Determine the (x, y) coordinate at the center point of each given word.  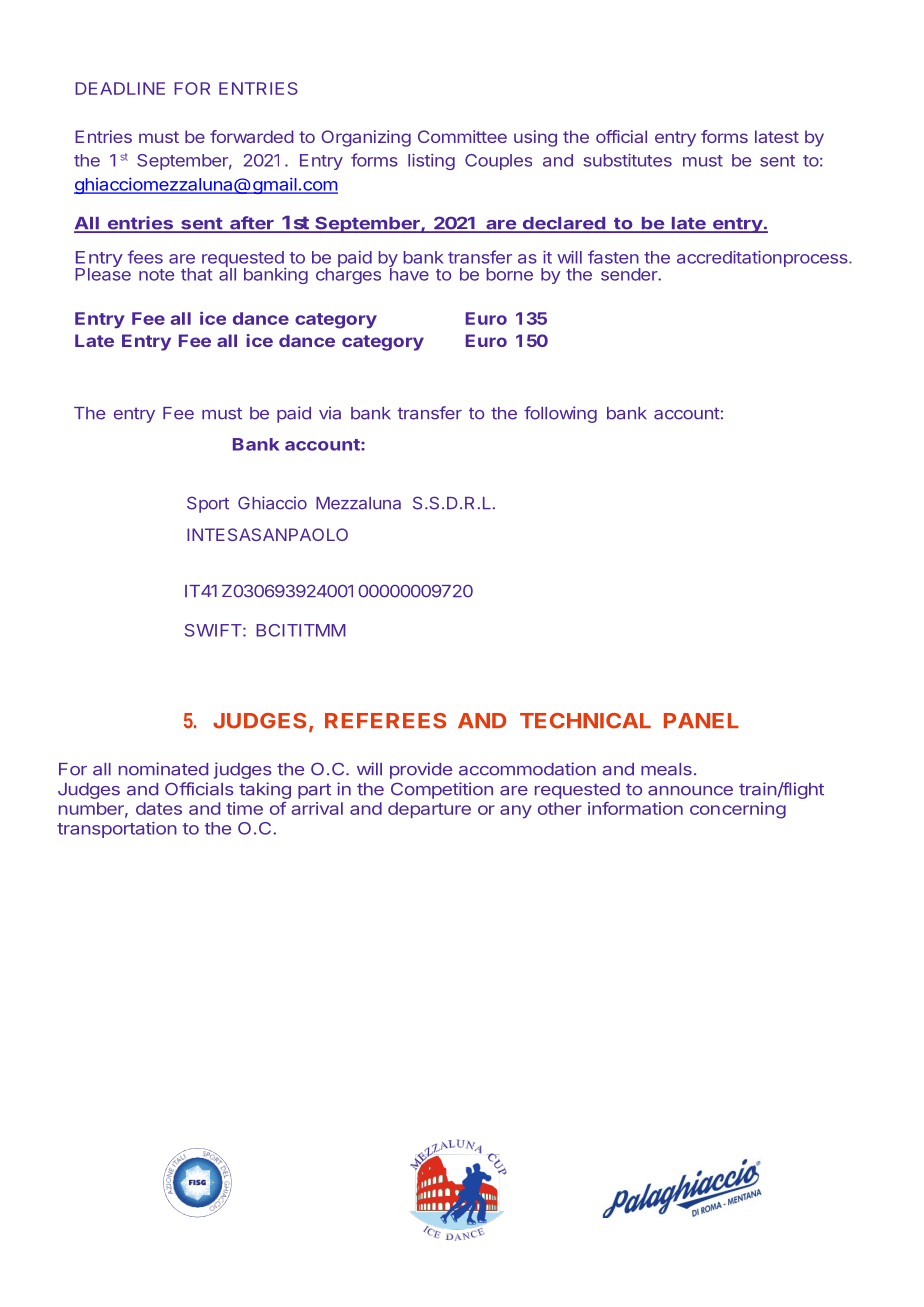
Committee (462, 136)
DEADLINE (120, 88)
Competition (442, 790)
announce (690, 791)
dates (159, 808)
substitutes (628, 160)
